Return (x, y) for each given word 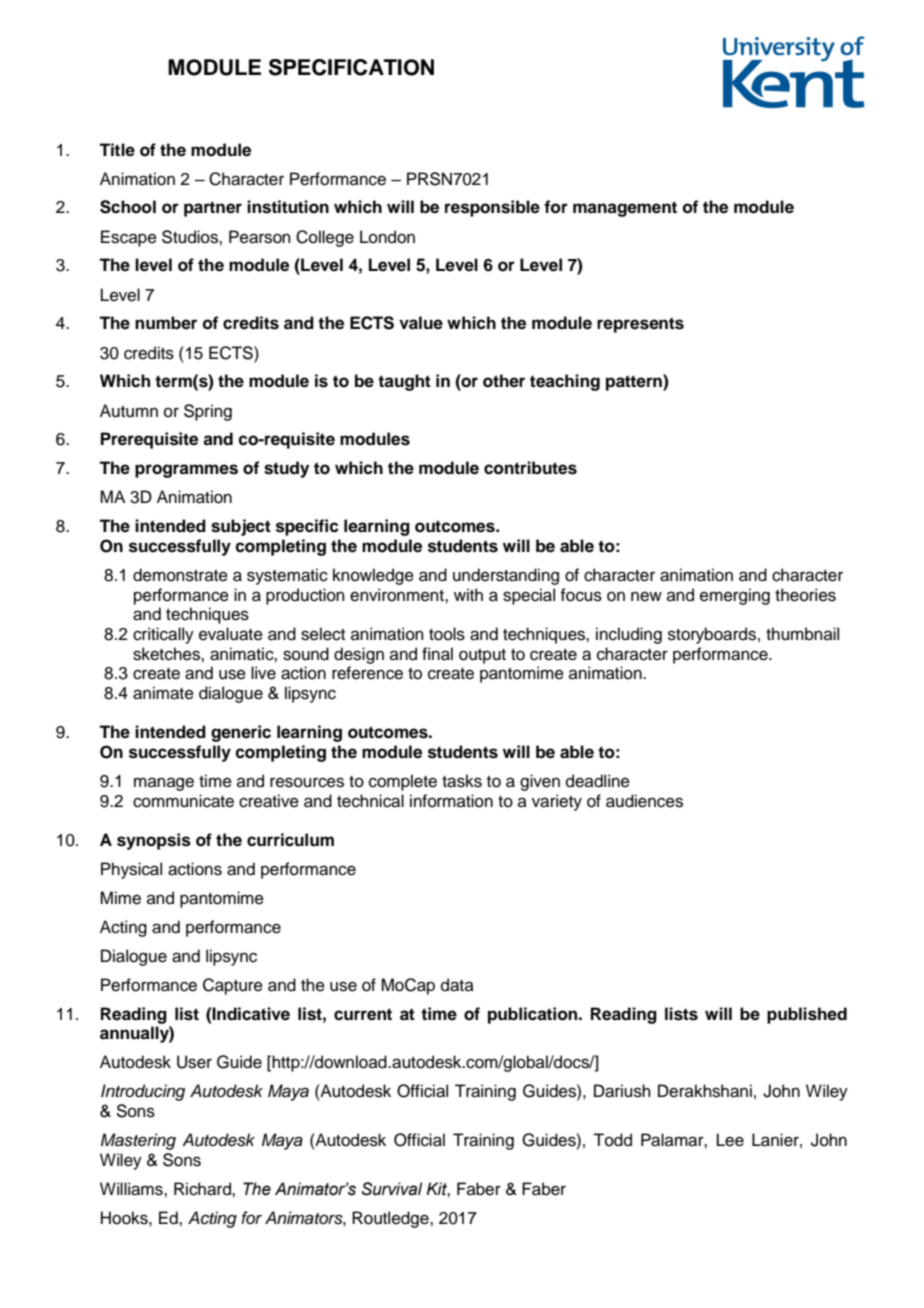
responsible (492, 208)
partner (213, 209)
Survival (392, 1189)
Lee (730, 1140)
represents (640, 325)
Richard (203, 1189)
